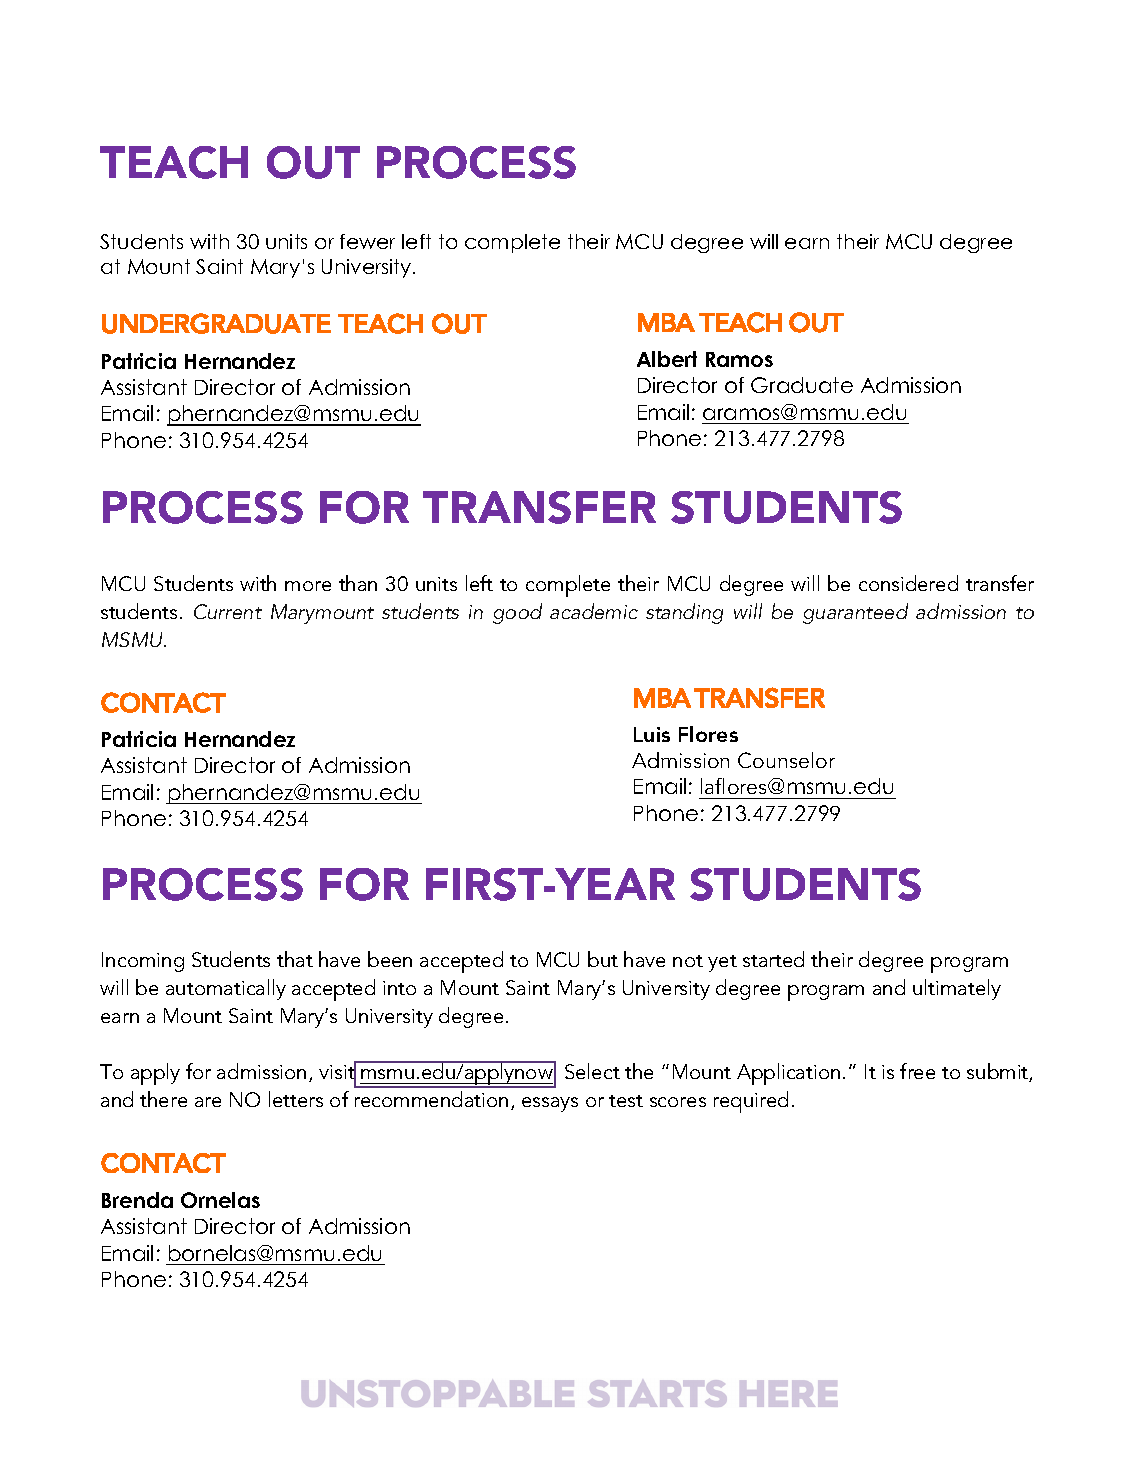  Describe the element at coordinates (667, 359) in the screenshot. I see `Albert` at that location.
